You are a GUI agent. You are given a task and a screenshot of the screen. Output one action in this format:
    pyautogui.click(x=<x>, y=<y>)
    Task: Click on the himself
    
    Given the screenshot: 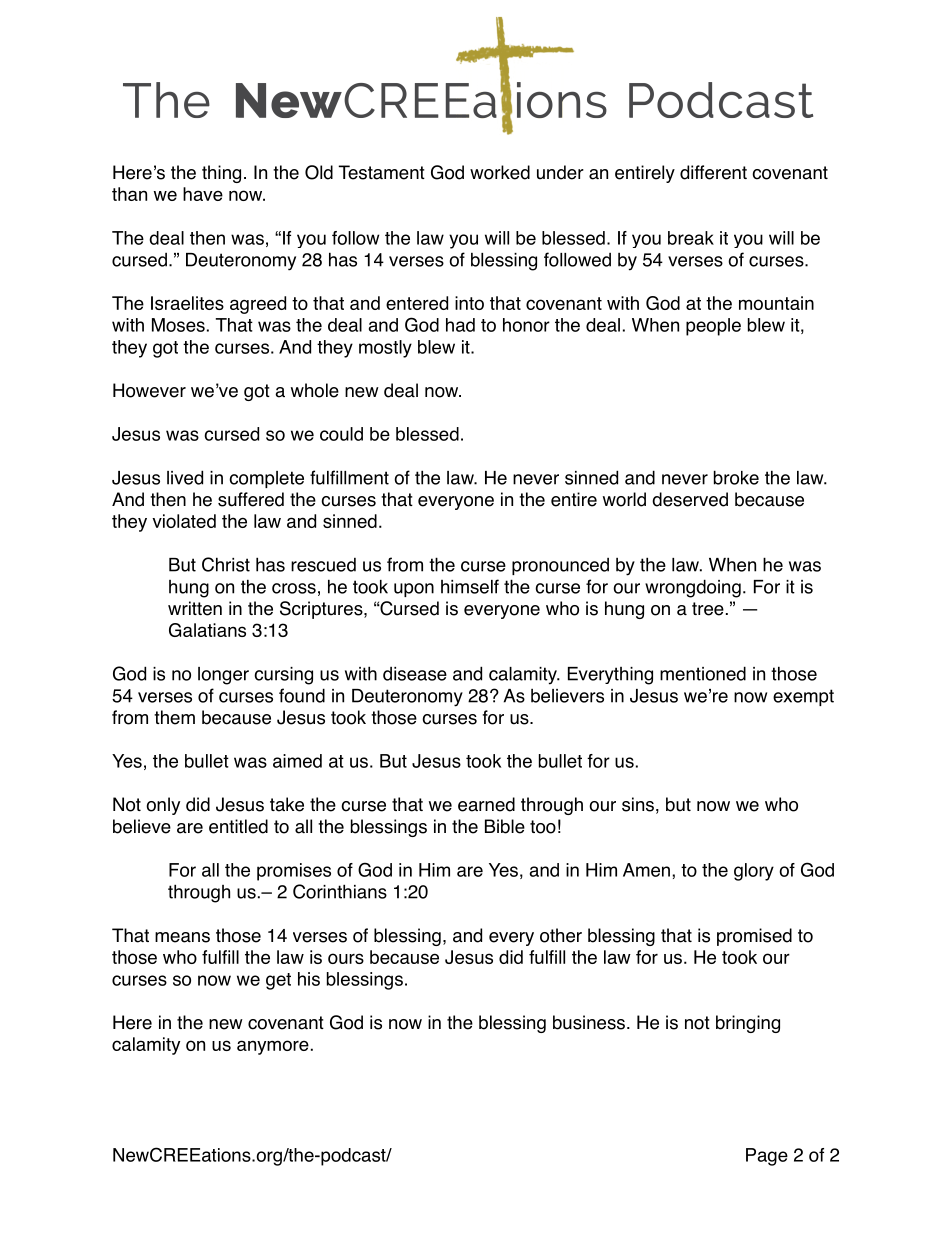 What is the action you would take?
    pyautogui.click(x=470, y=586)
